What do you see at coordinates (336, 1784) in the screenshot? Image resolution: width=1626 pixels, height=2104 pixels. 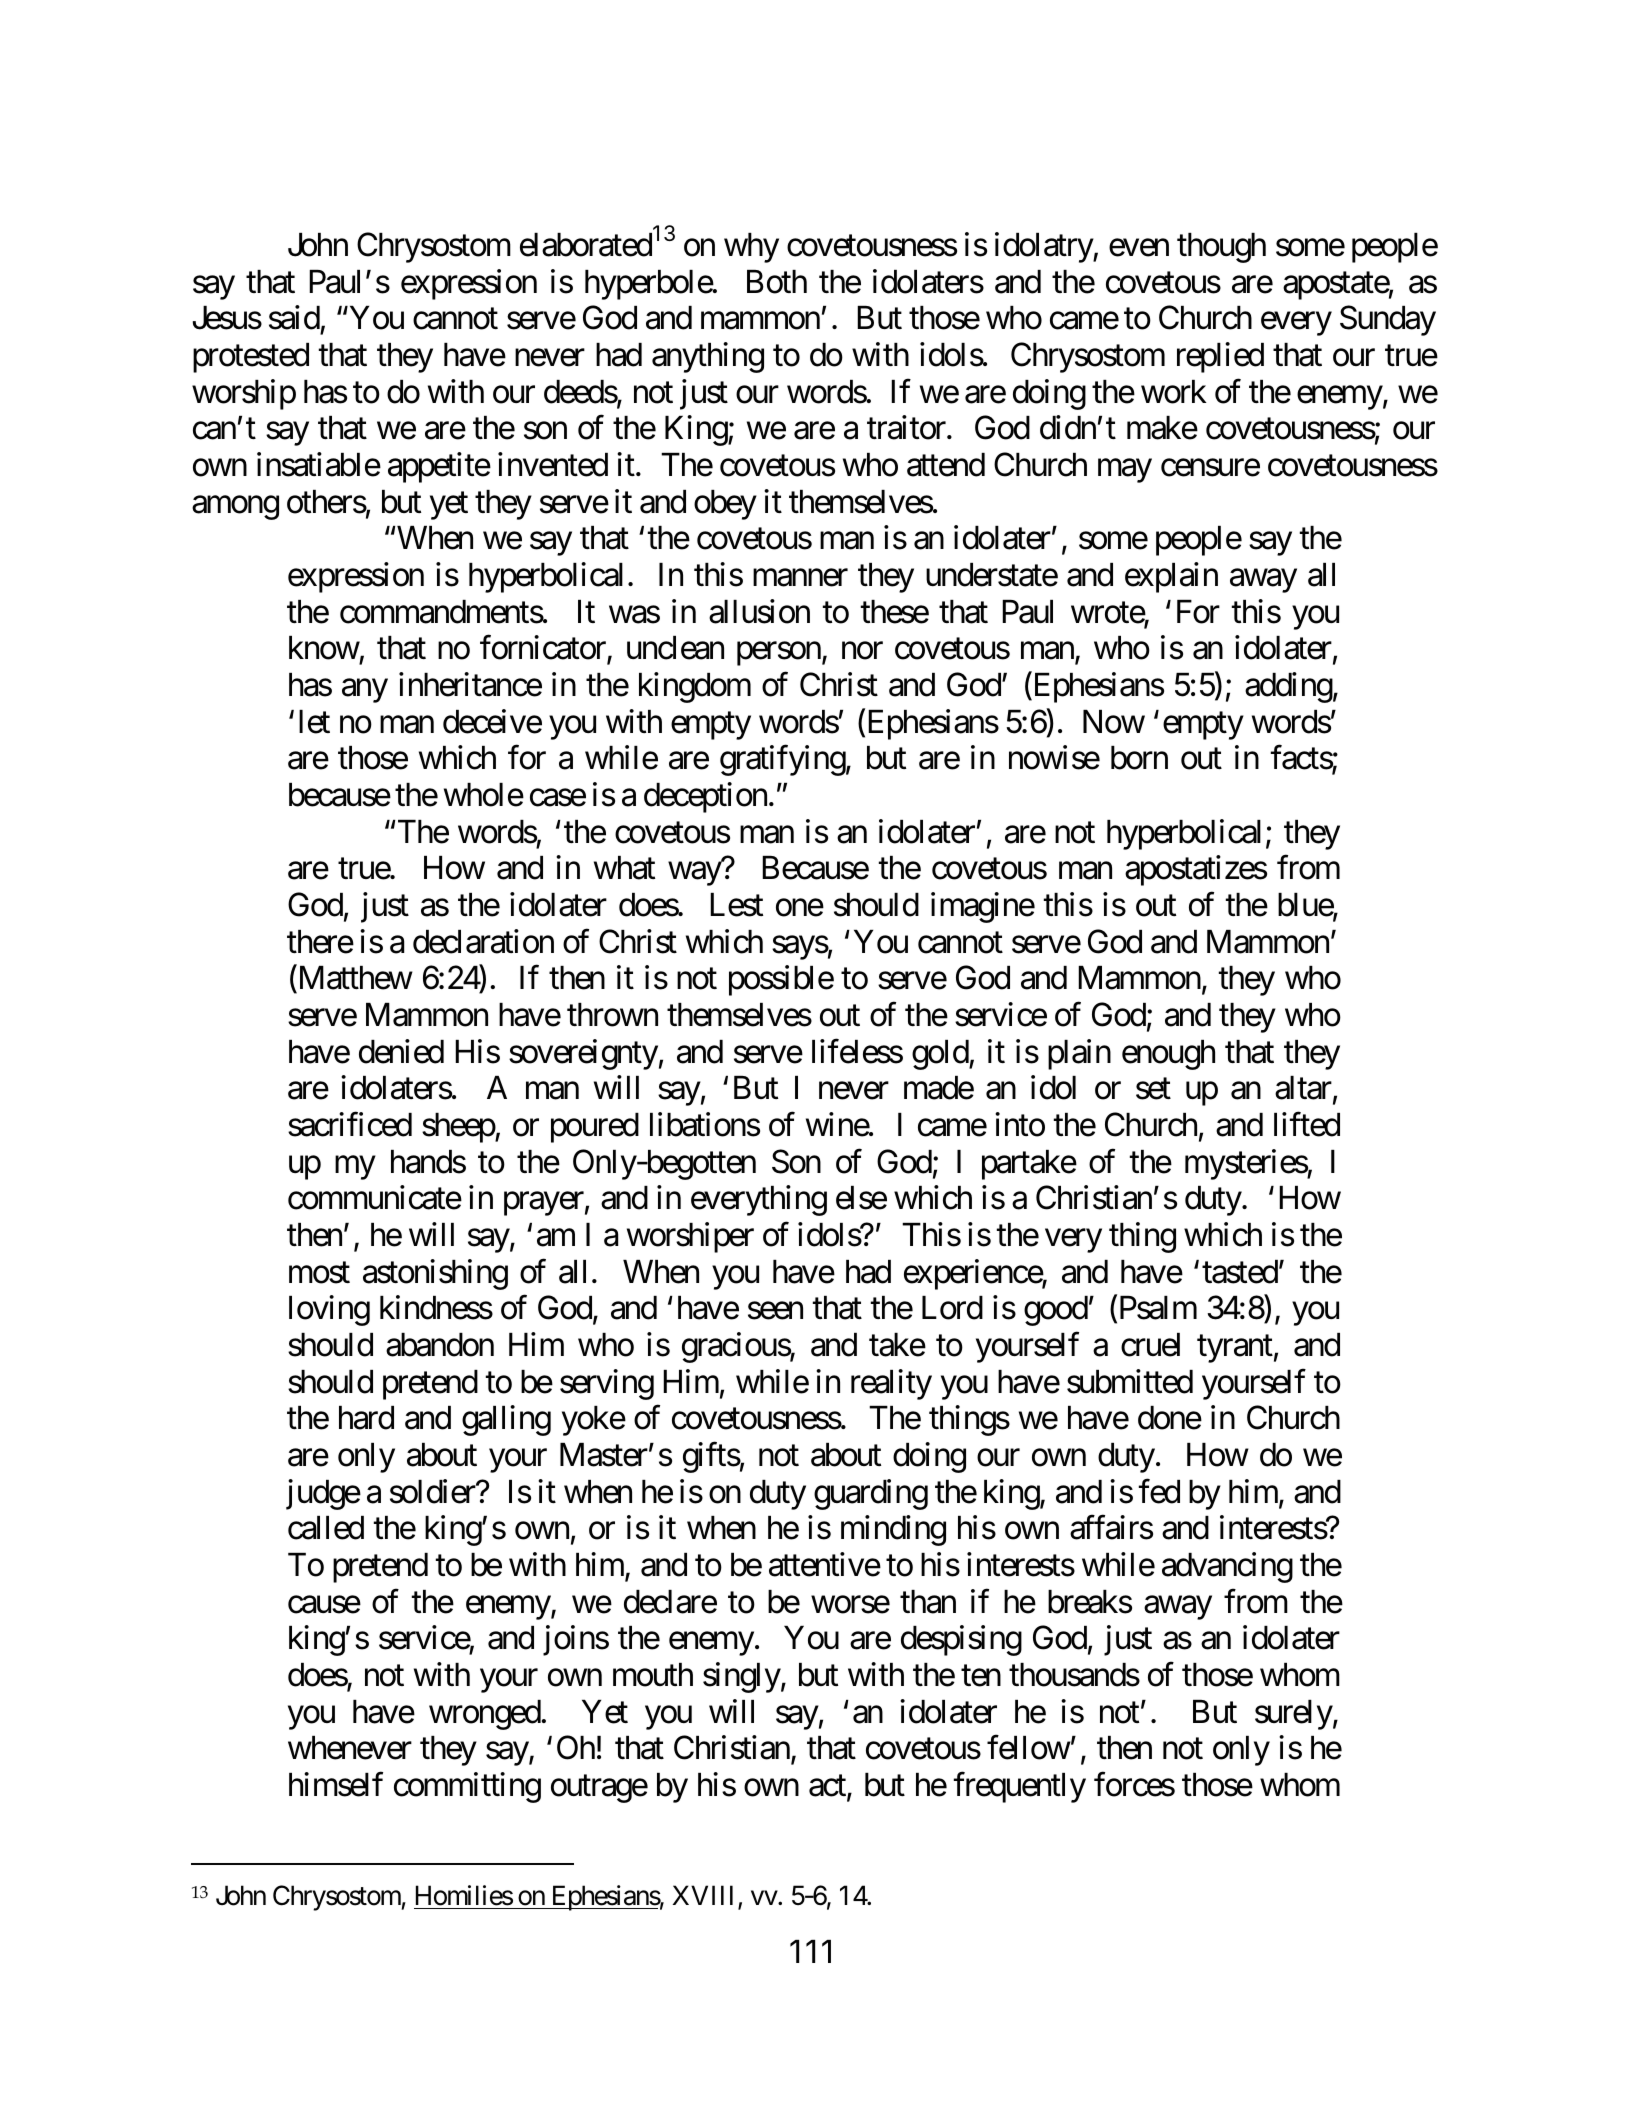 I see `himself` at bounding box center [336, 1784].
